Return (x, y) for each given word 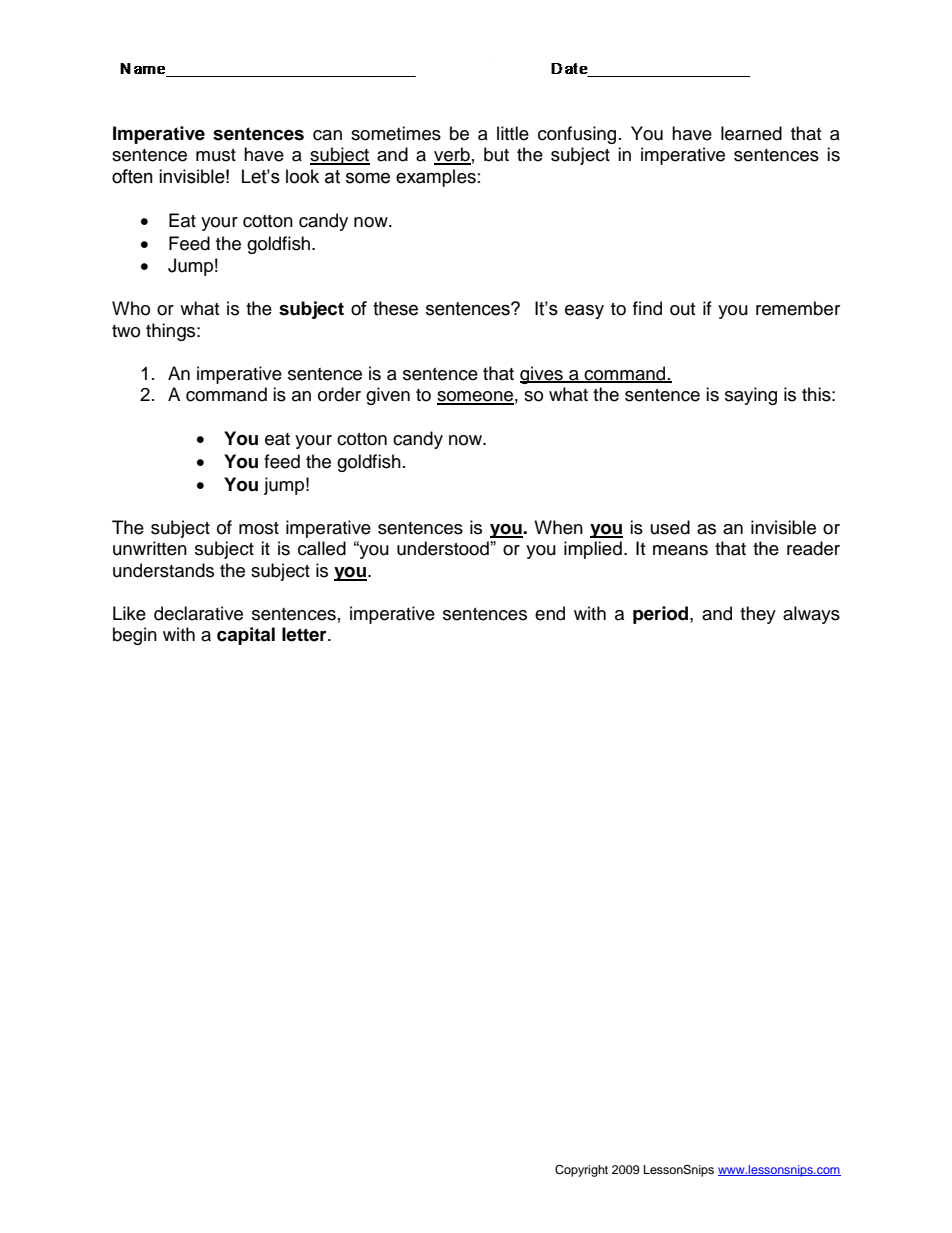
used (670, 527)
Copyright (581, 1171)
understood (444, 548)
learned (751, 133)
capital (246, 636)
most (259, 528)
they (758, 615)
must (216, 155)
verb (452, 155)
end (550, 613)
